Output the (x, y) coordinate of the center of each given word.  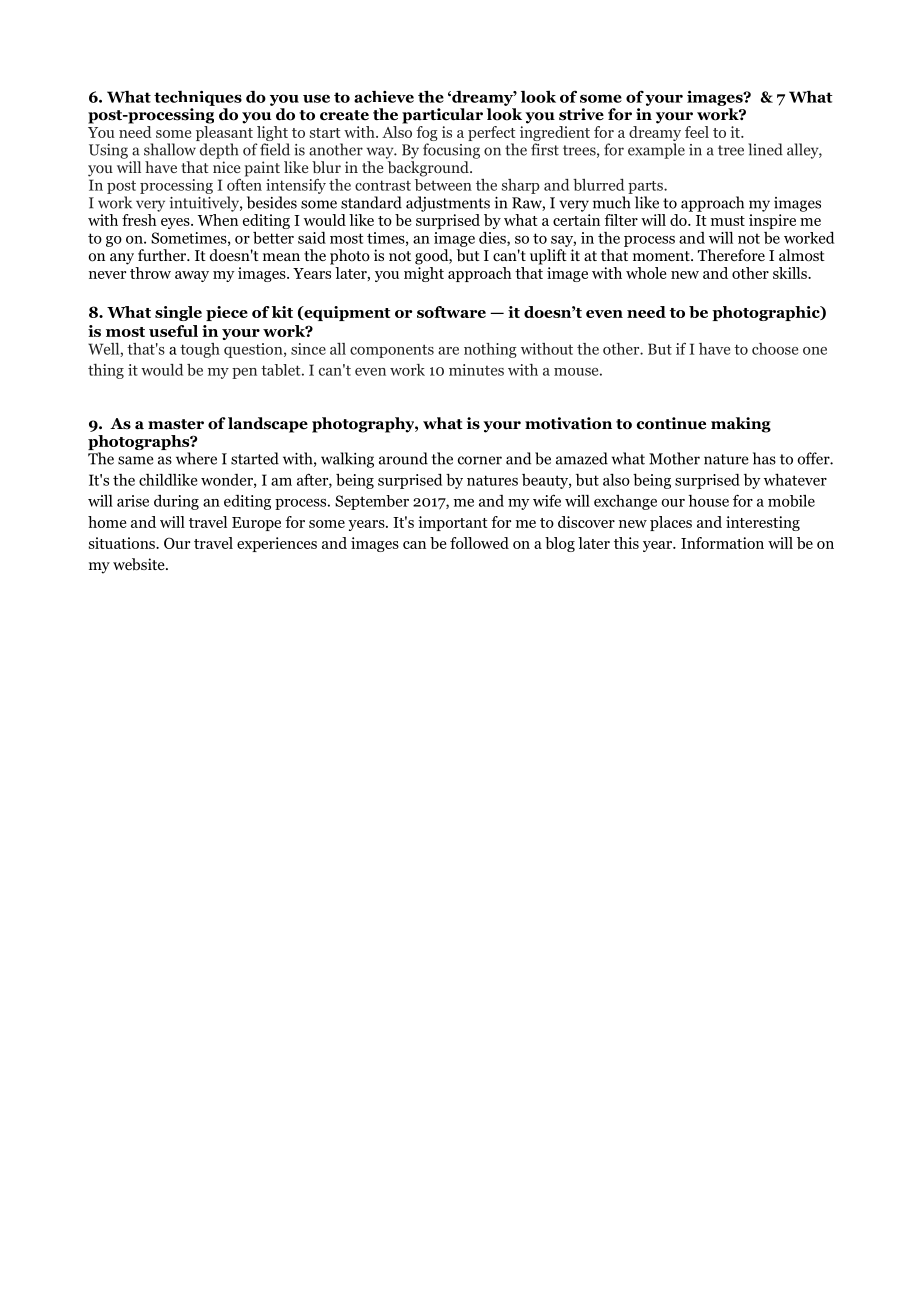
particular (442, 116)
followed (479, 543)
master (176, 424)
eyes (176, 223)
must (728, 221)
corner (480, 460)
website (140, 564)
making (741, 425)
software (451, 312)
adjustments (448, 204)
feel (697, 132)
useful (173, 331)
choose (775, 349)
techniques (198, 98)
